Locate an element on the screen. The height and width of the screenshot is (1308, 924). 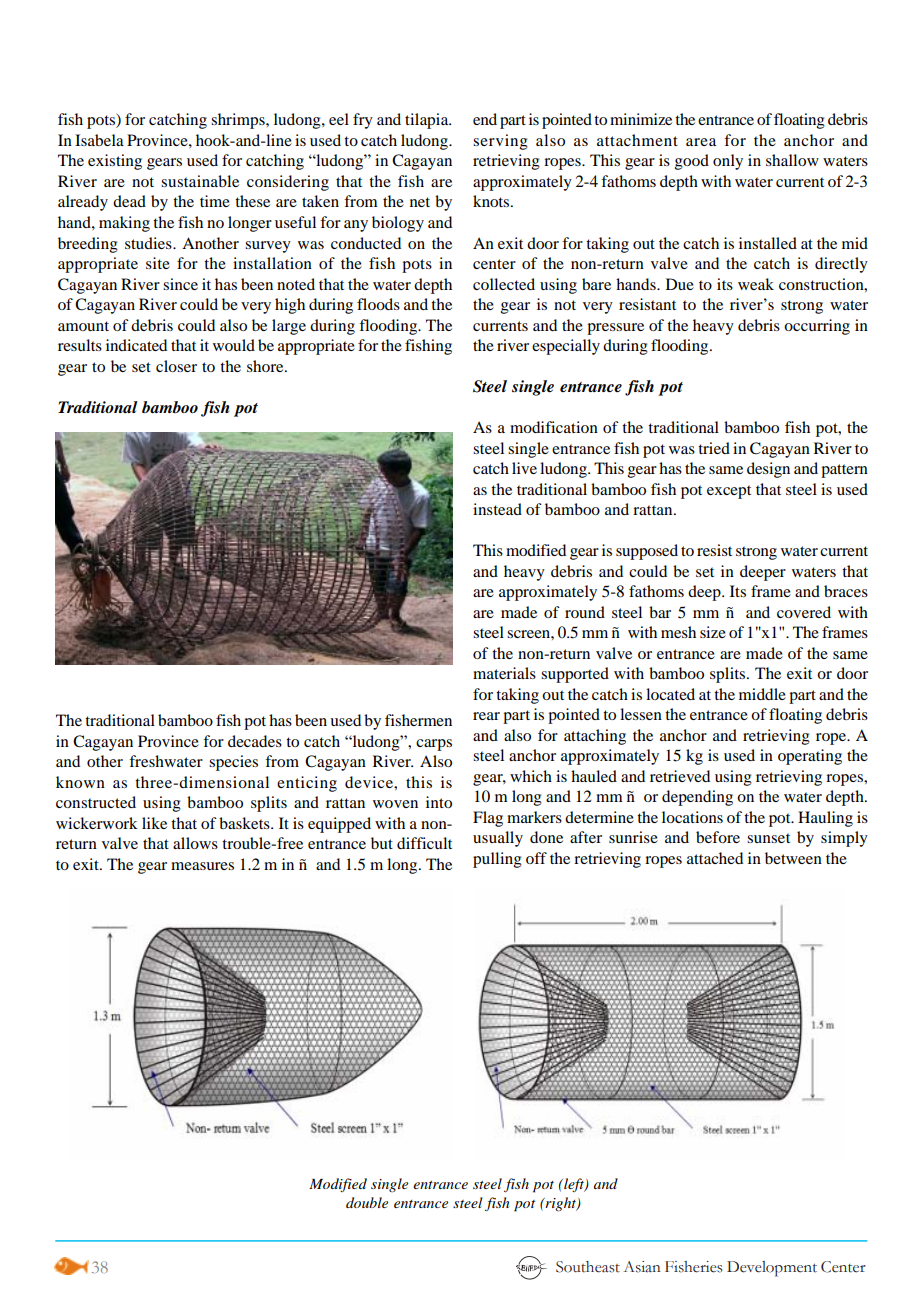
tried is located at coordinates (714, 448).
